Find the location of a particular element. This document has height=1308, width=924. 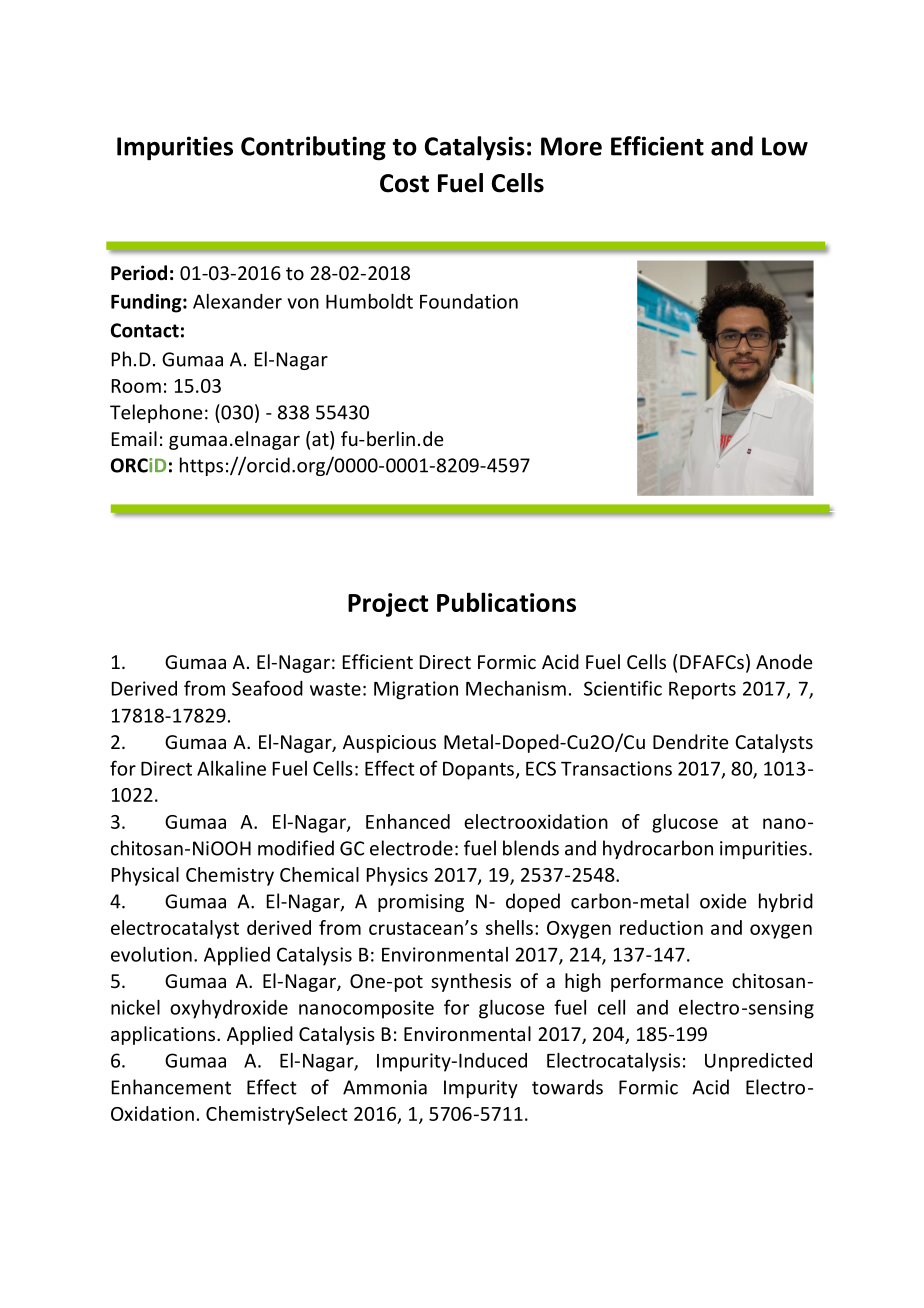

Foundation is located at coordinates (469, 301).
